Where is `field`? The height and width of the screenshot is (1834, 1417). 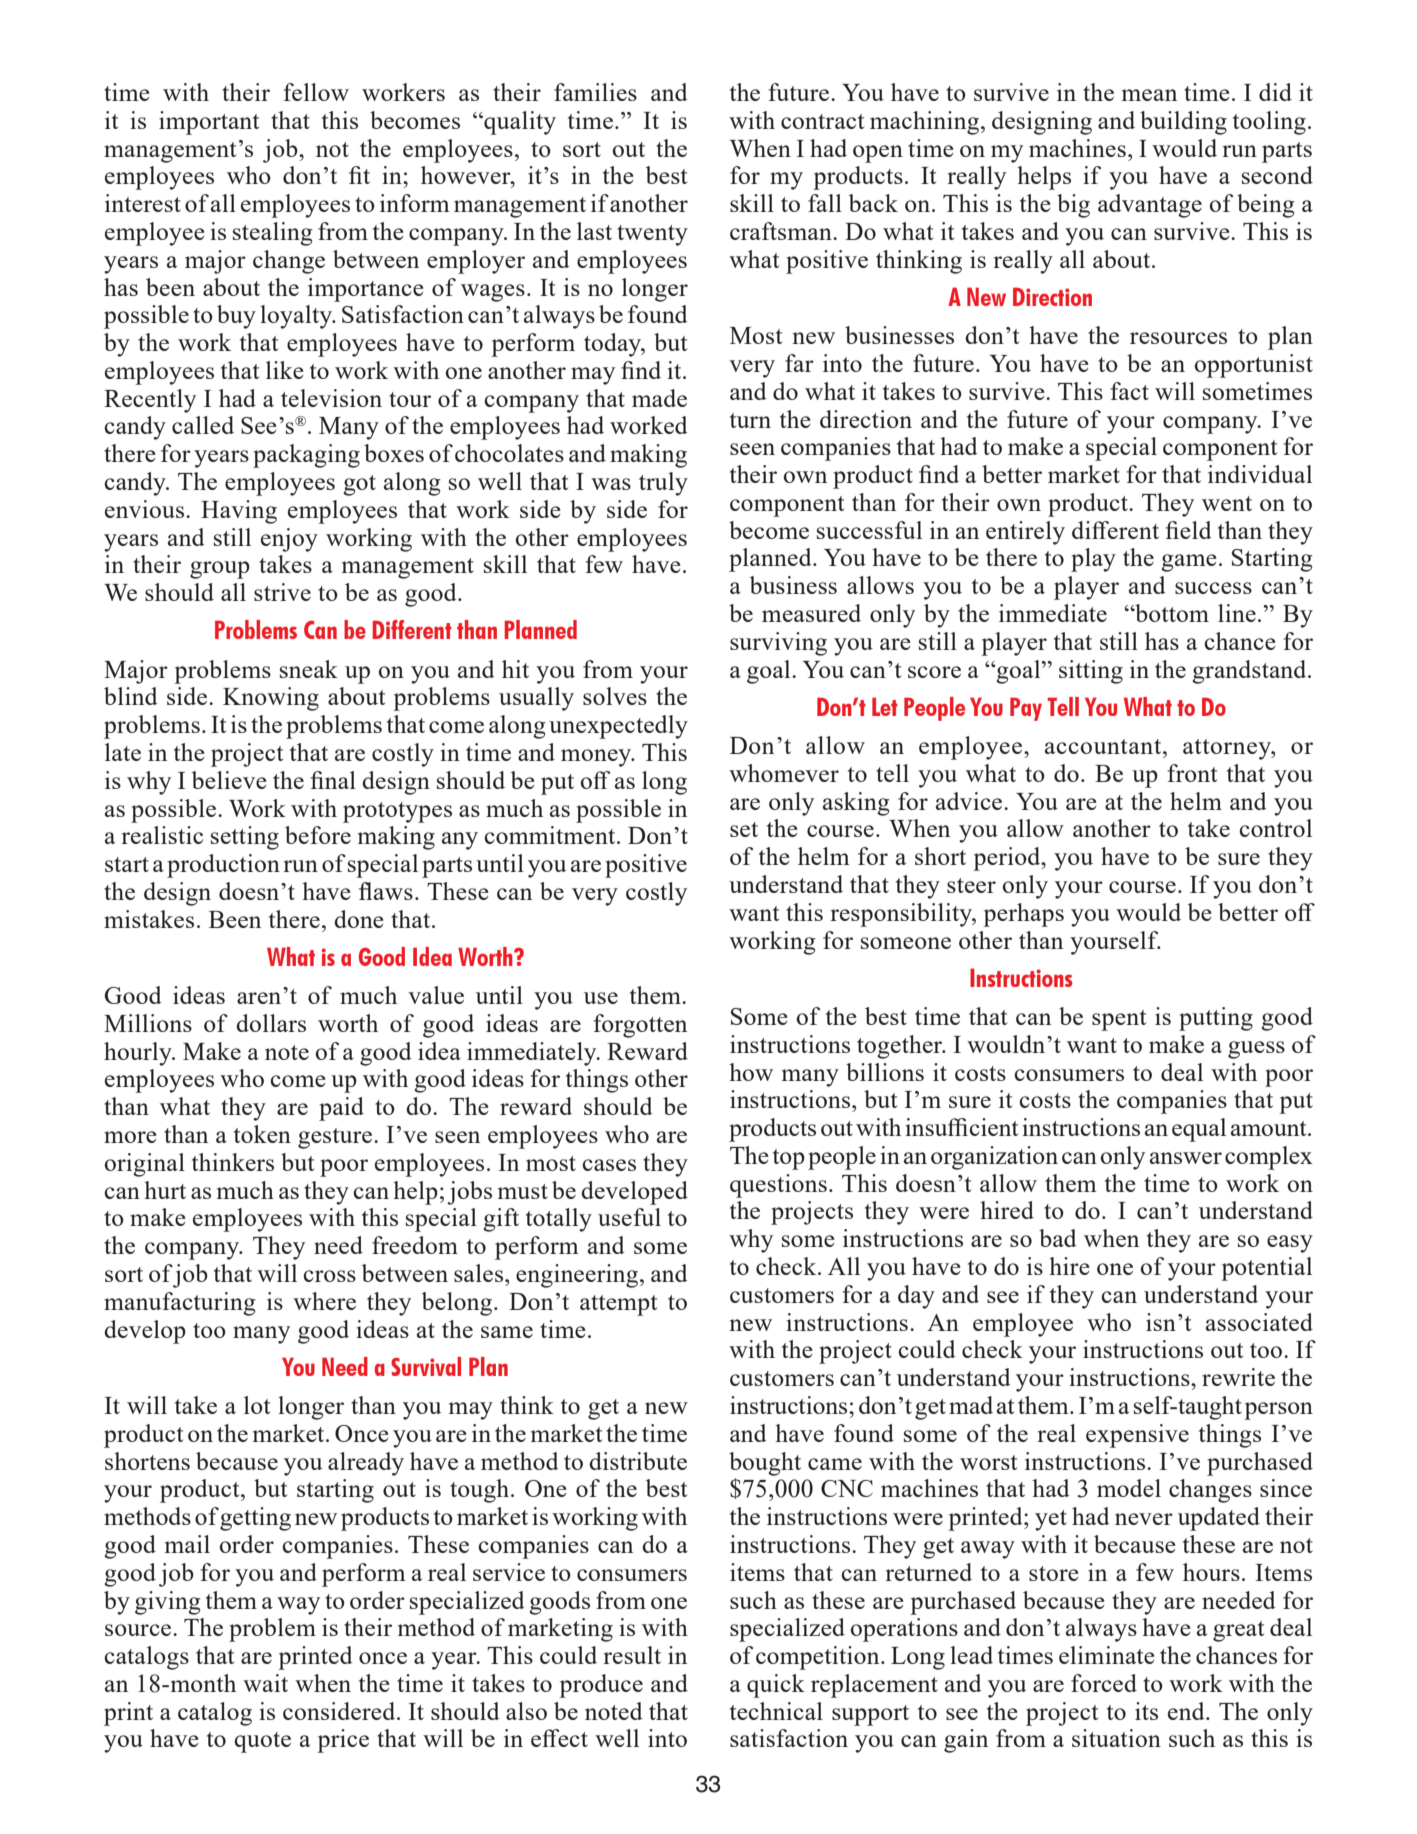
field is located at coordinates (1188, 530).
